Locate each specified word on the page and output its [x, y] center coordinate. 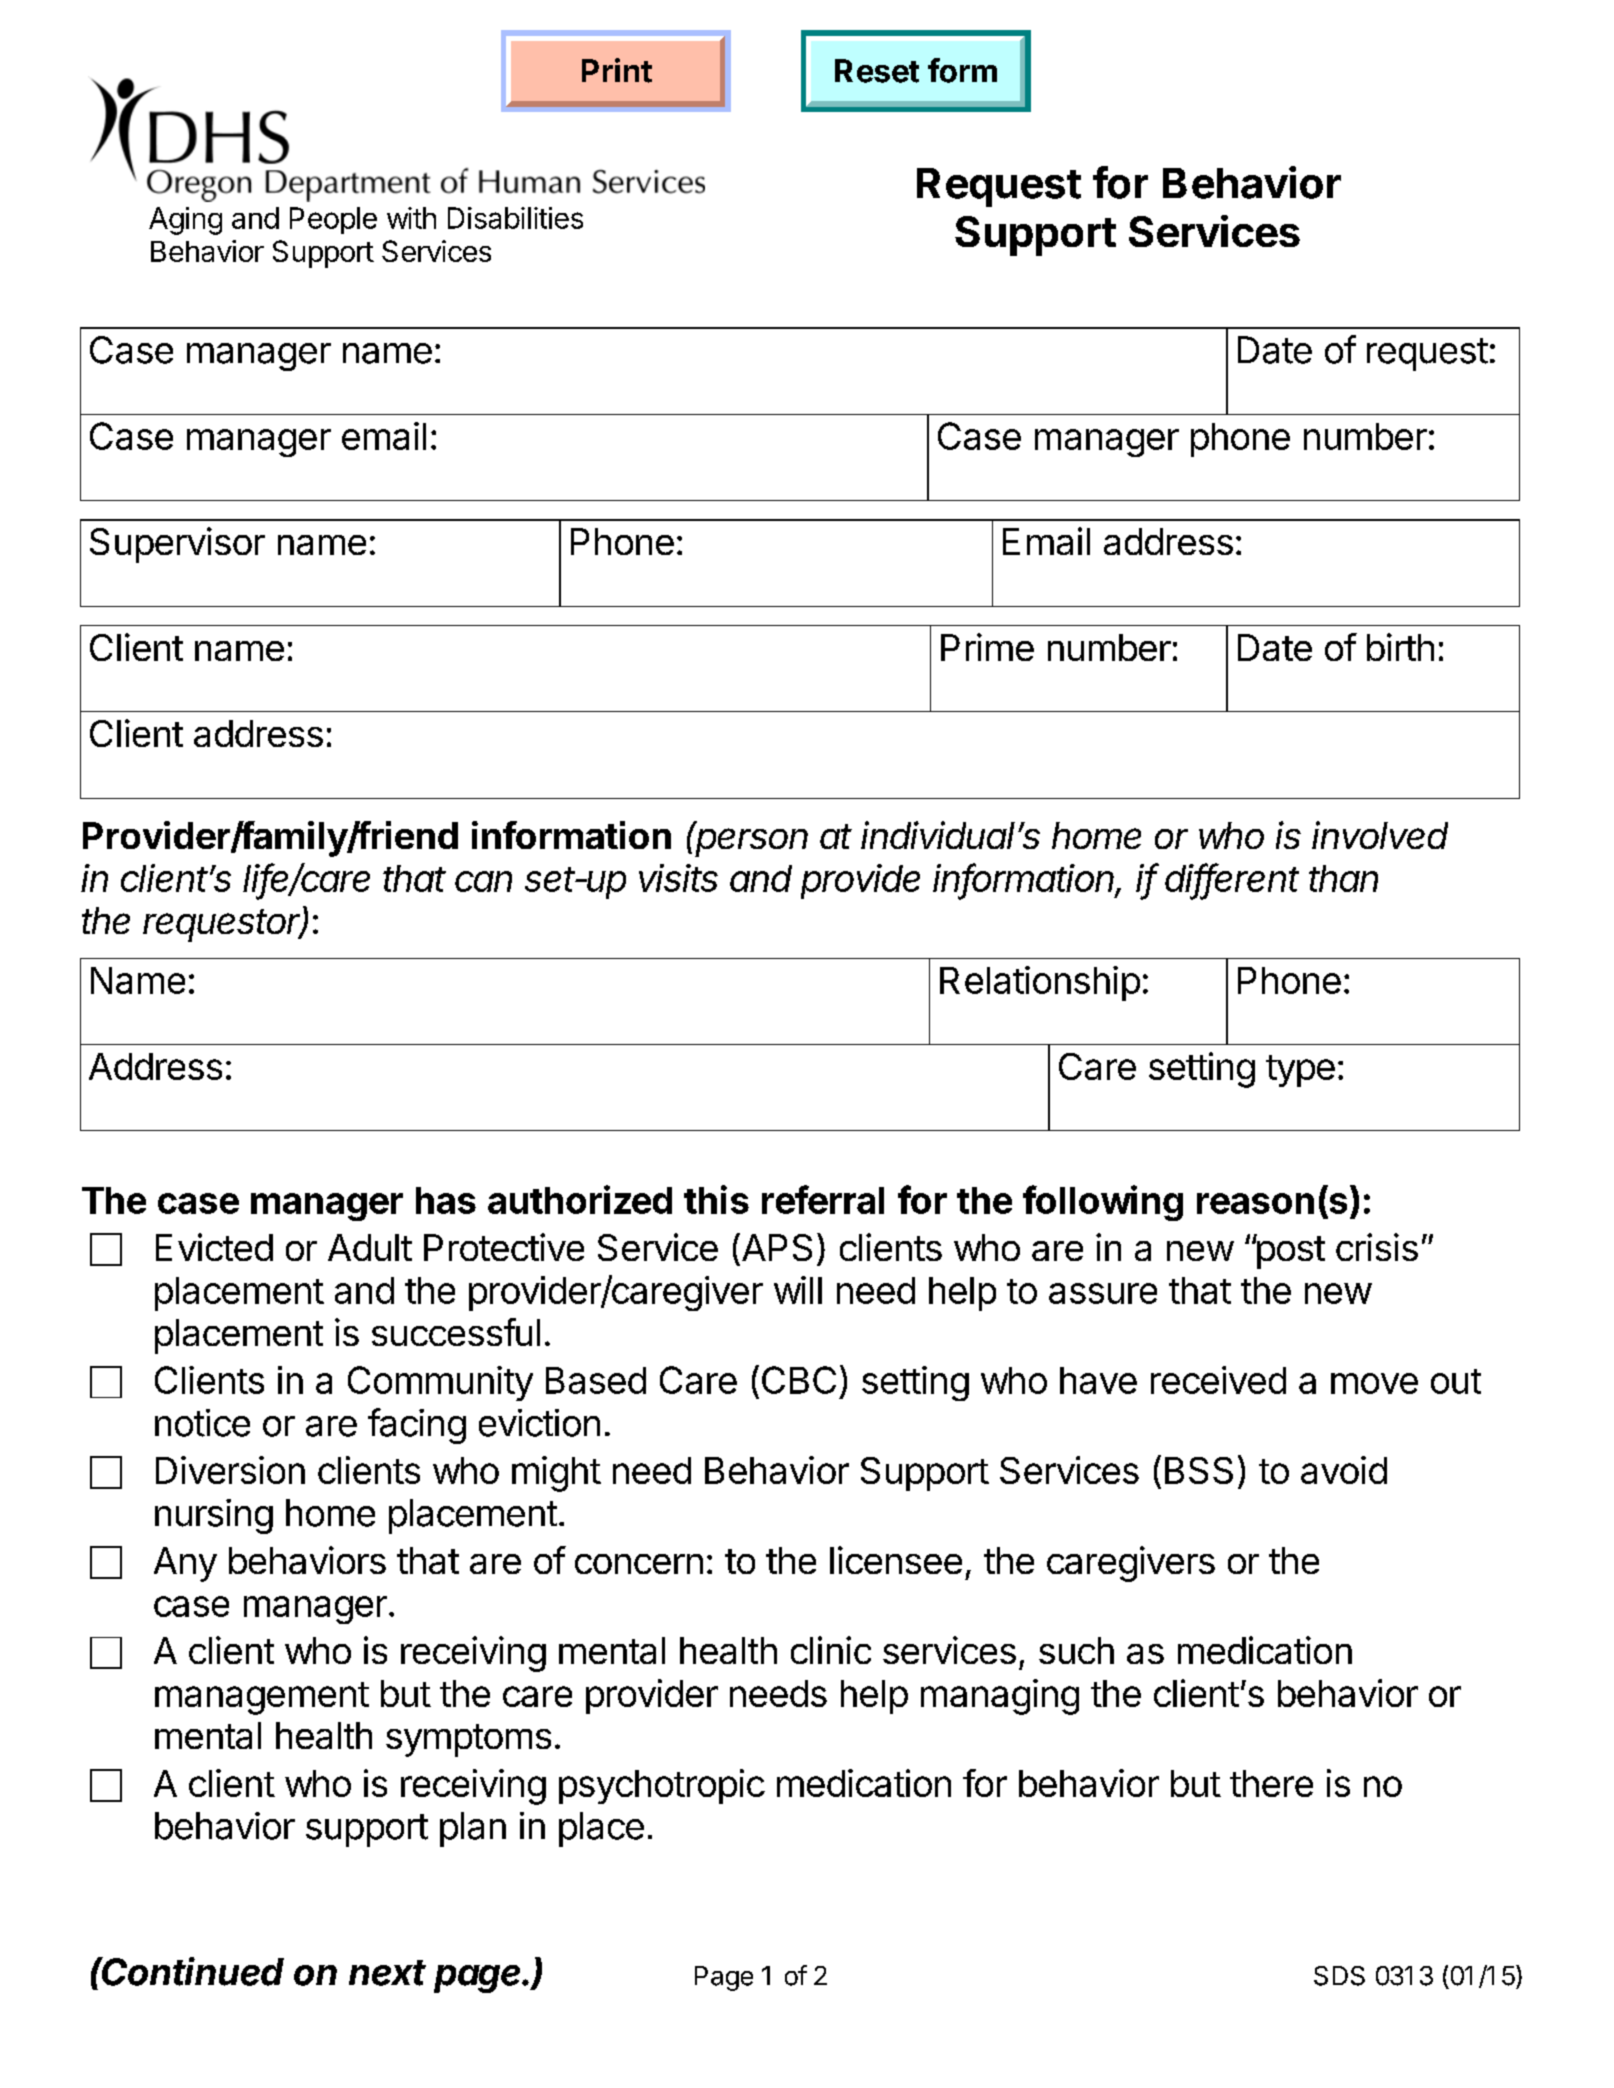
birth [1400, 647]
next [387, 1973]
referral [823, 1199]
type [1300, 1071]
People [333, 220]
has [446, 1200]
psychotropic [662, 1786]
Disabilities [515, 218]
